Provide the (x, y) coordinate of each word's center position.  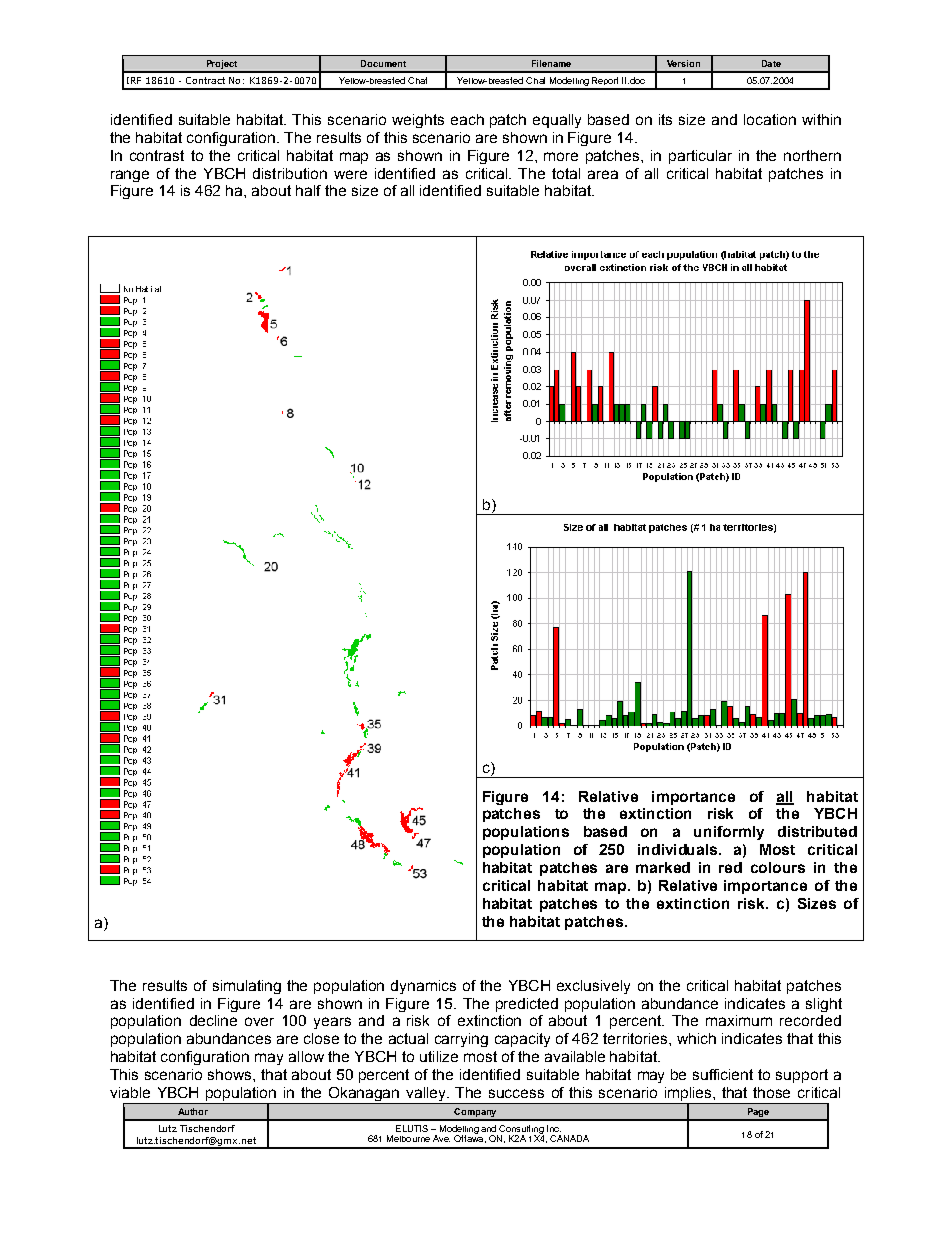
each (467, 119)
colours (778, 867)
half (308, 190)
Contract (205, 80)
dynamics (423, 987)
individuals (679, 849)
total (566, 173)
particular (700, 157)
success (516, 1093)
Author (193, 1111)
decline (213, 1020)
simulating (247, 987)
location (770, 119)
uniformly (729, 833)
